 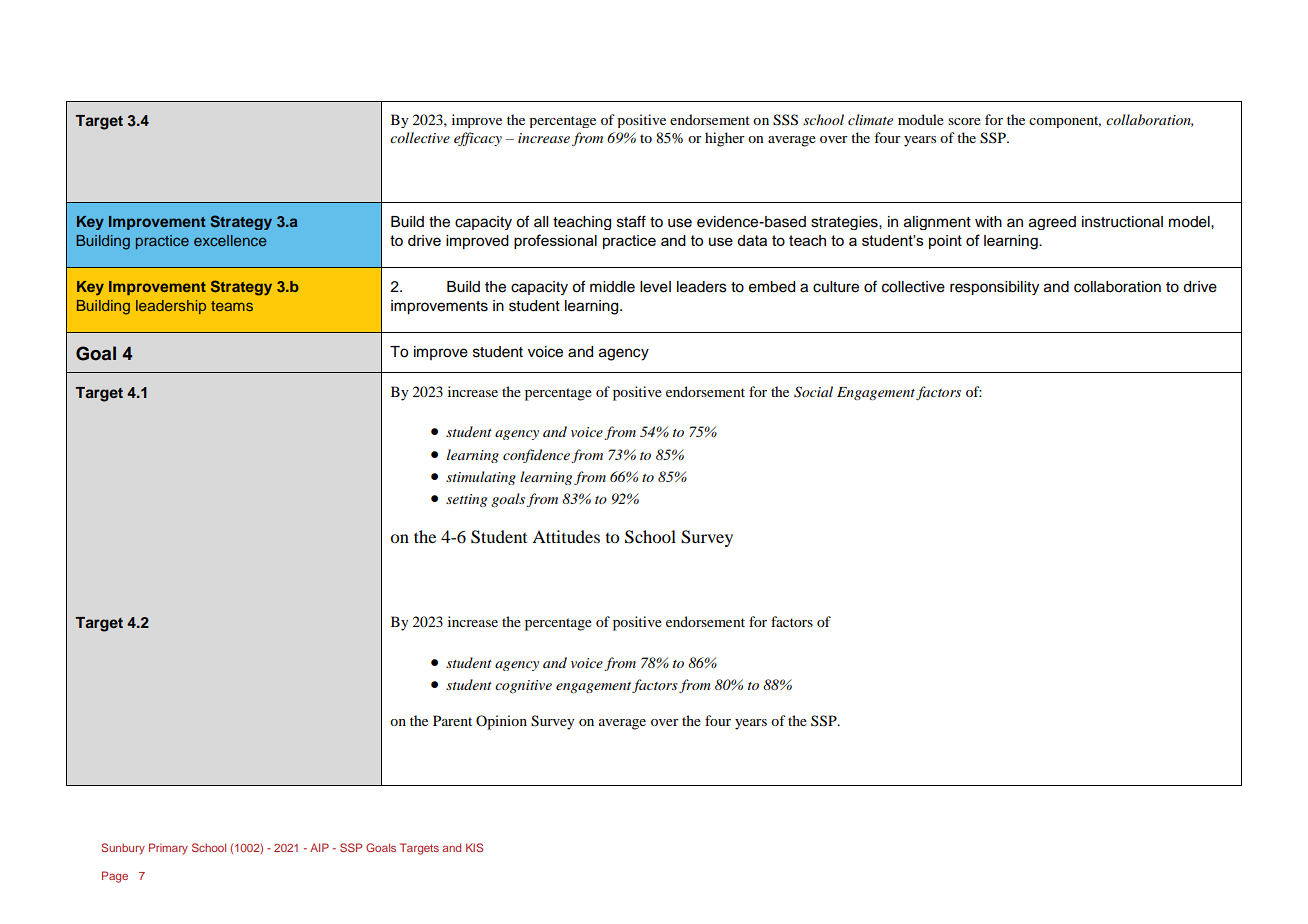 I want to click on Social, so click(x=813, y=392).
